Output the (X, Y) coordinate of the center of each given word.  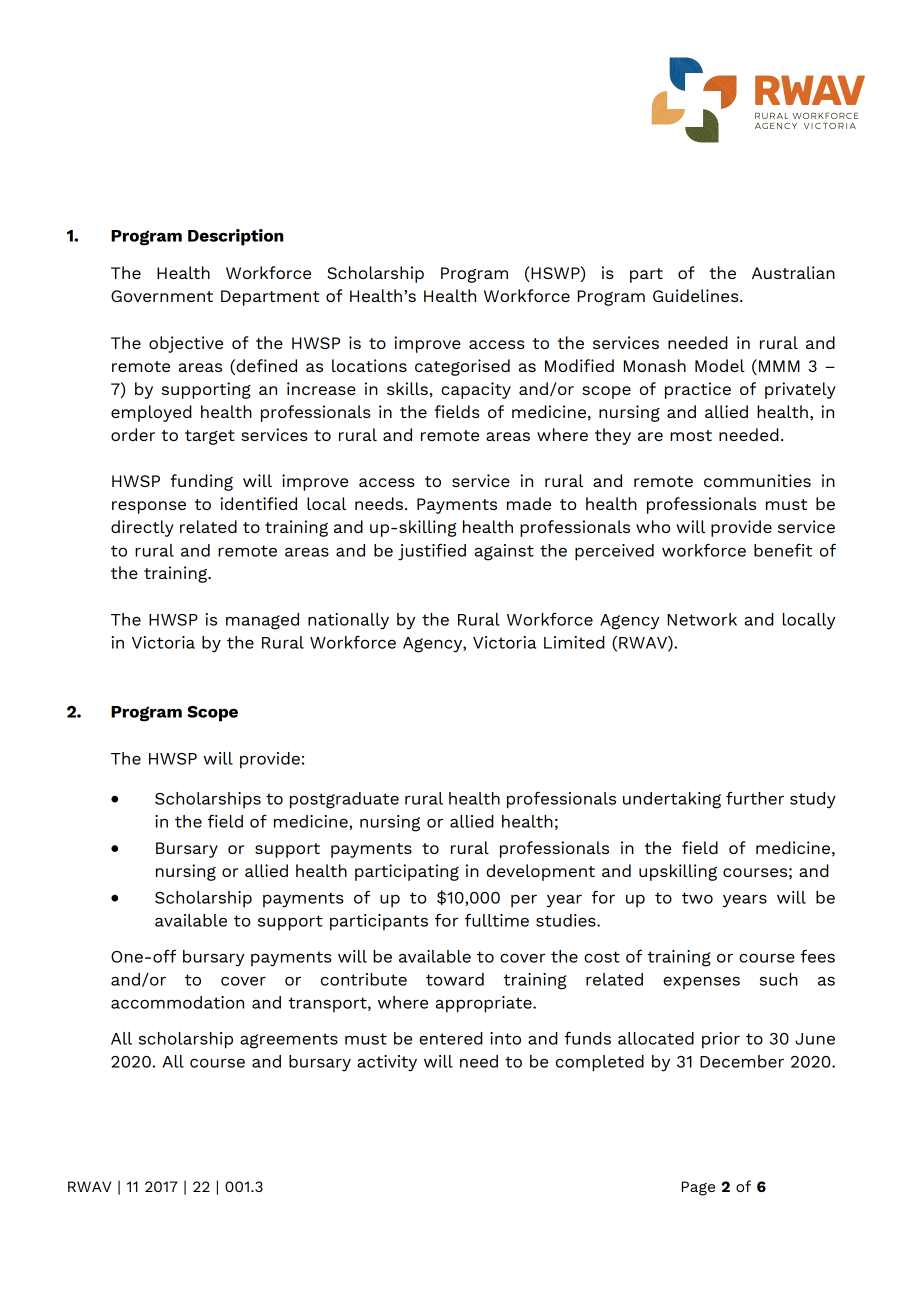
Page (698, 1188)
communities (757, 480)
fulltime (497, 920)
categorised (462, 367)
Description (235, 237)
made (529, 503)
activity (387, 1063)
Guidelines (697, 295)
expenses (701, 983)
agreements (289, 1041)
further (755, 798)
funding (201, 482)
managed (262, 621)
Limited (574, 642)
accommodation (177, 1002)
